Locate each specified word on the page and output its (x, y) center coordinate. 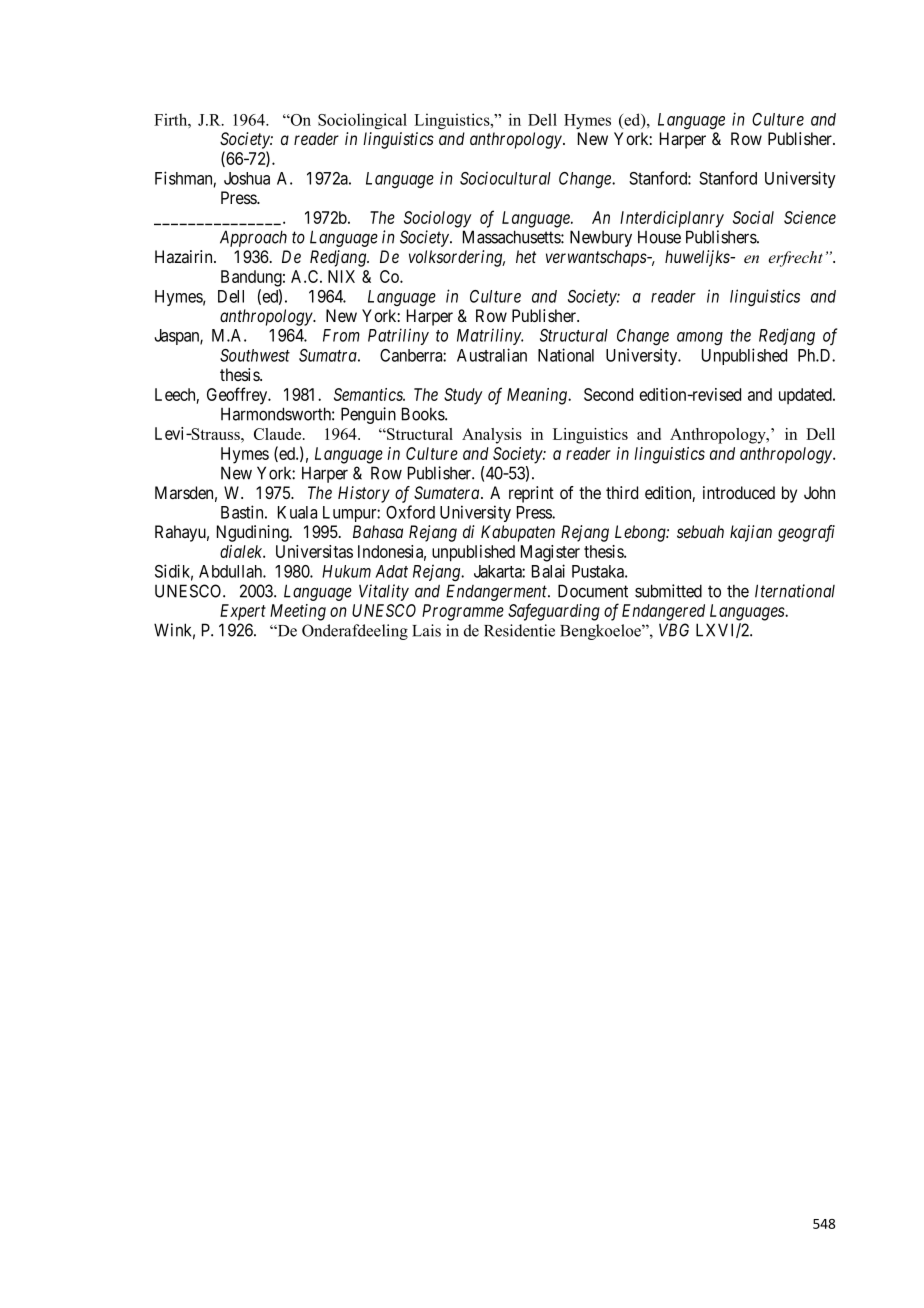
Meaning (538, 396)
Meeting (298, 612)
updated (806, 396)
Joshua (247, 178)
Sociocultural (505, 178)
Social (753, 217)
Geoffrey (238, 396)
